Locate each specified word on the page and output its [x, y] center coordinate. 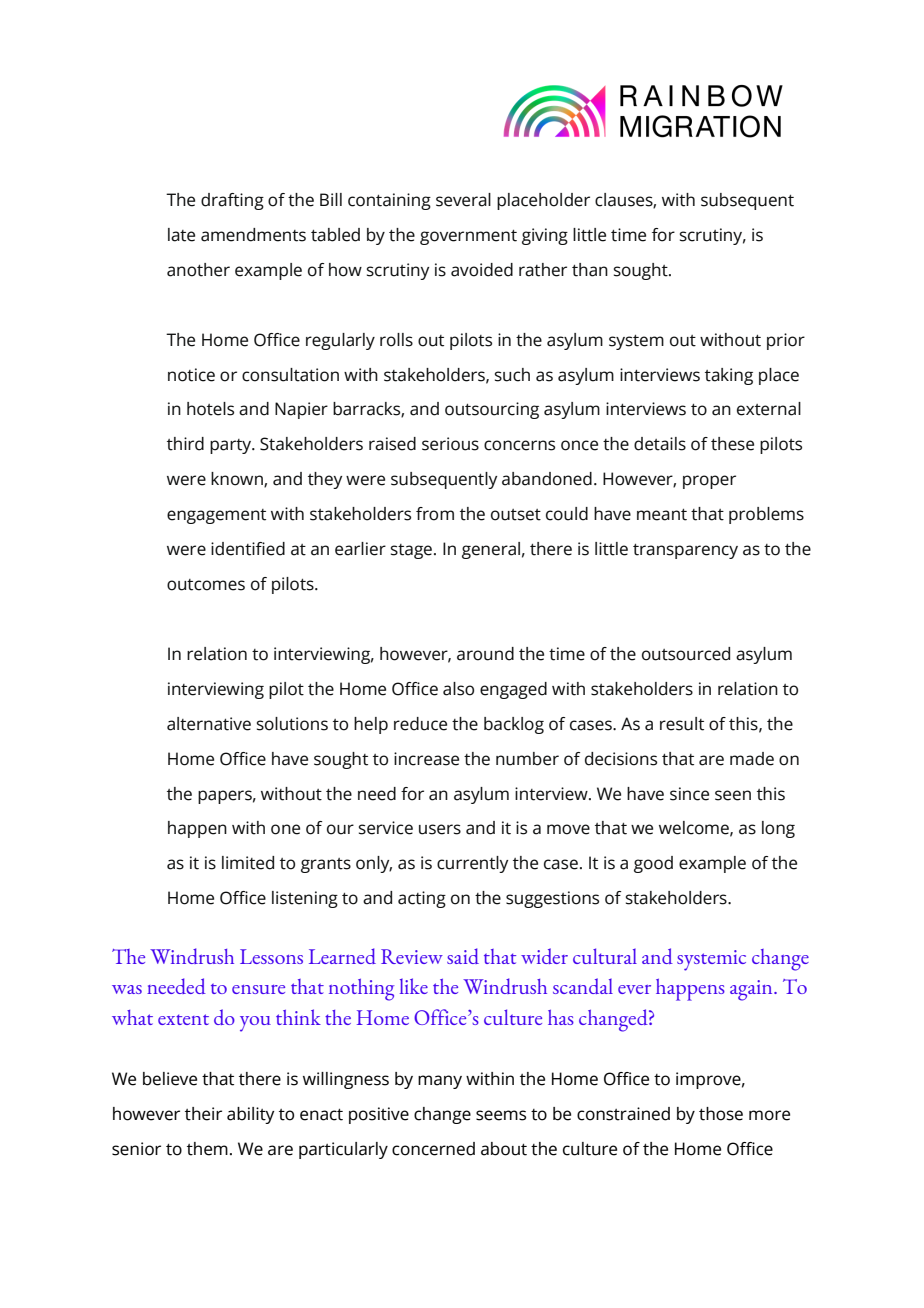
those [721, 1114]
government [468, 237]
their [203, 1114]
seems [501, 1115]
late [181, 235]
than [590, 270]
